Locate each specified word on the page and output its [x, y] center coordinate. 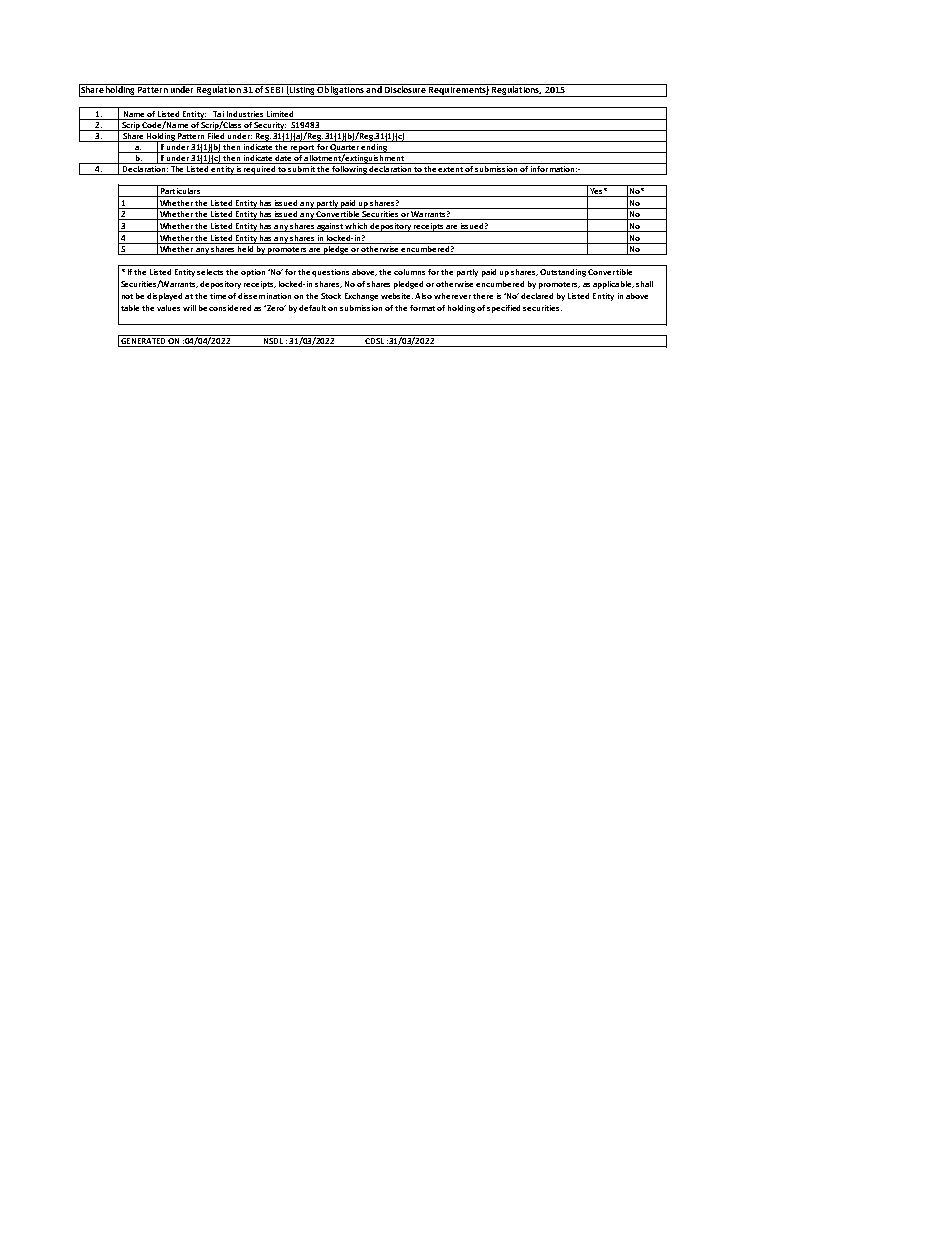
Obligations [341, 90]
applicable [613, 285]
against [330, 227]
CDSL [375, 342]
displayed [164, 297]
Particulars [180, 192]
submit [302, 167]
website [397, 296]
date [284, 156]
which [357, 227]
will [189, 308]
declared [537, 296]
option [253, 273]
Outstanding [563, 273]
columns [409, 272]
